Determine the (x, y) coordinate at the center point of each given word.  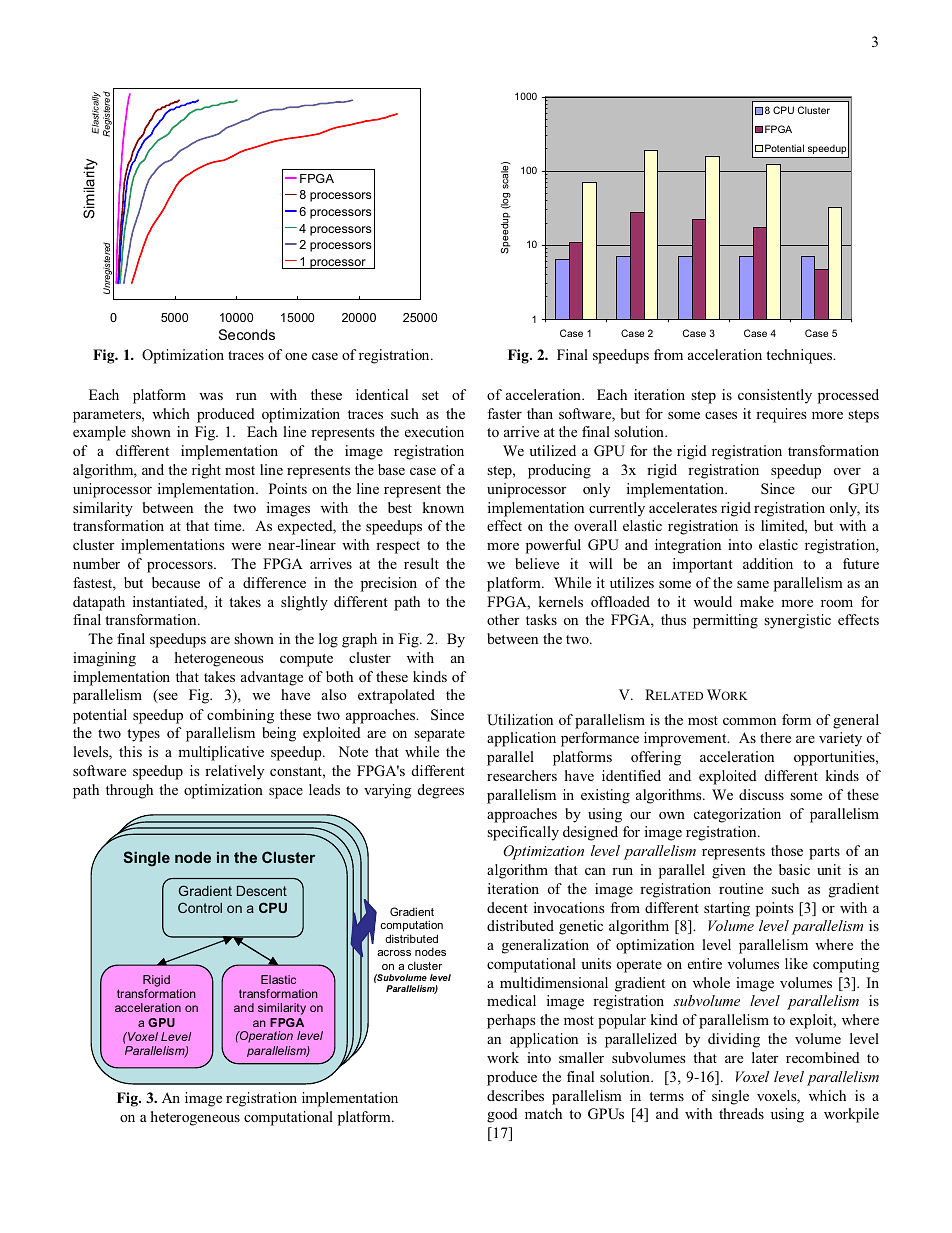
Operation (265, 1037)
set (430, 395)
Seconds (247, 334)
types (143, 735)
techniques (800, 356)
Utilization (520, 720)
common (749, 721)
